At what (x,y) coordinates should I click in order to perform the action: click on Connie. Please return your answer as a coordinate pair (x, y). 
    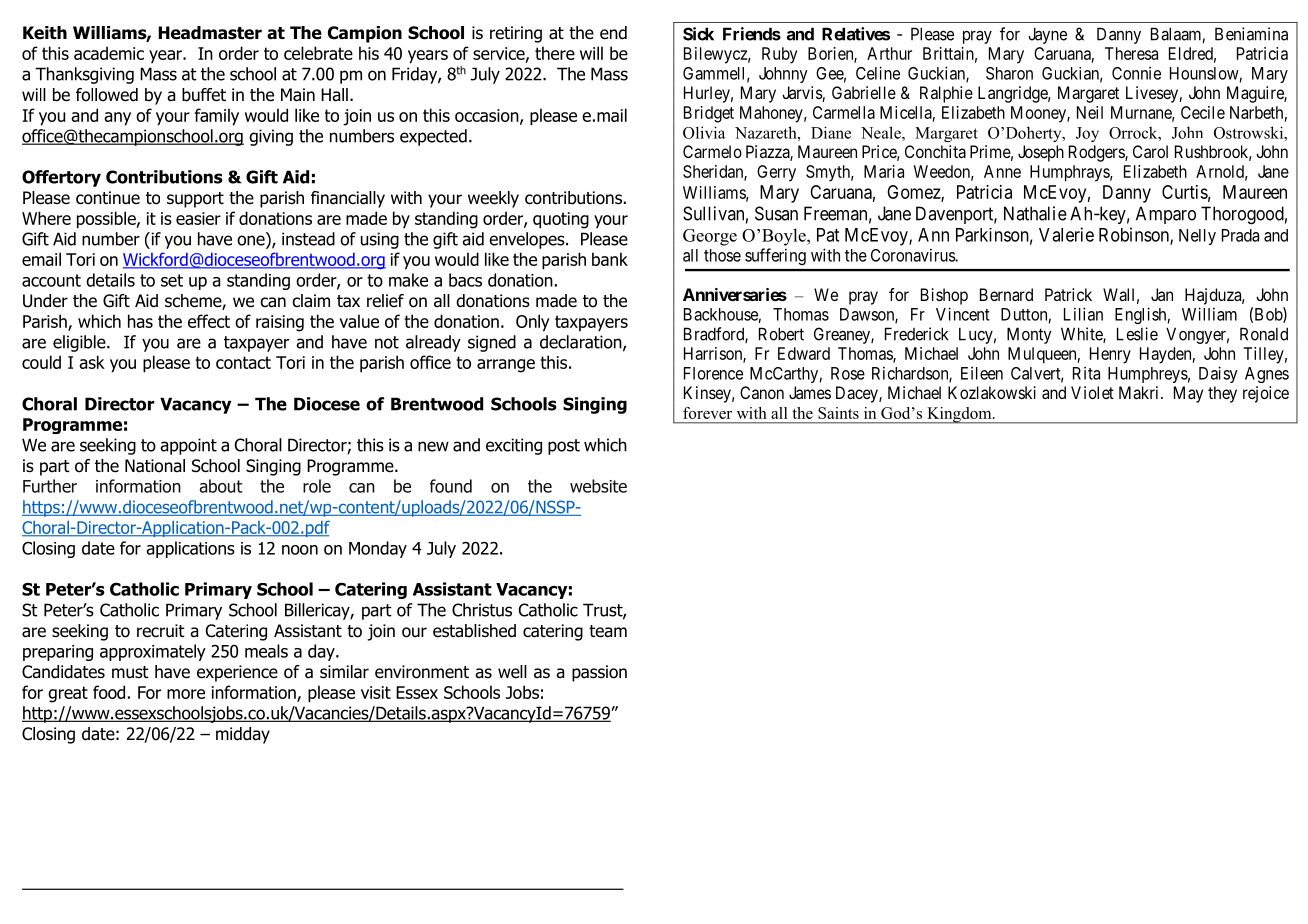
    Looking at the image, I should click on (1136, 73).
